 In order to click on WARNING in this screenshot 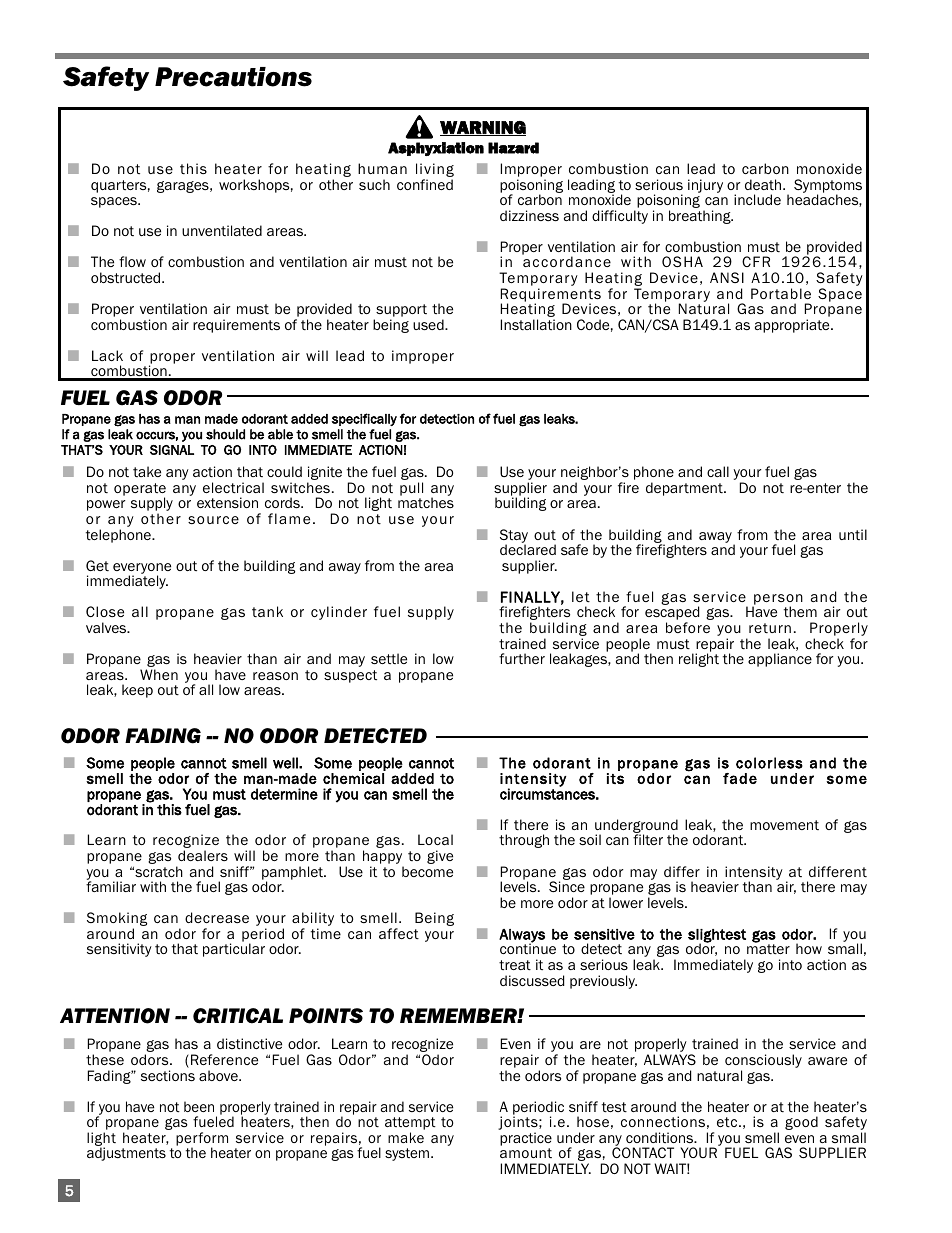, I will do `click(483, 128)`.
